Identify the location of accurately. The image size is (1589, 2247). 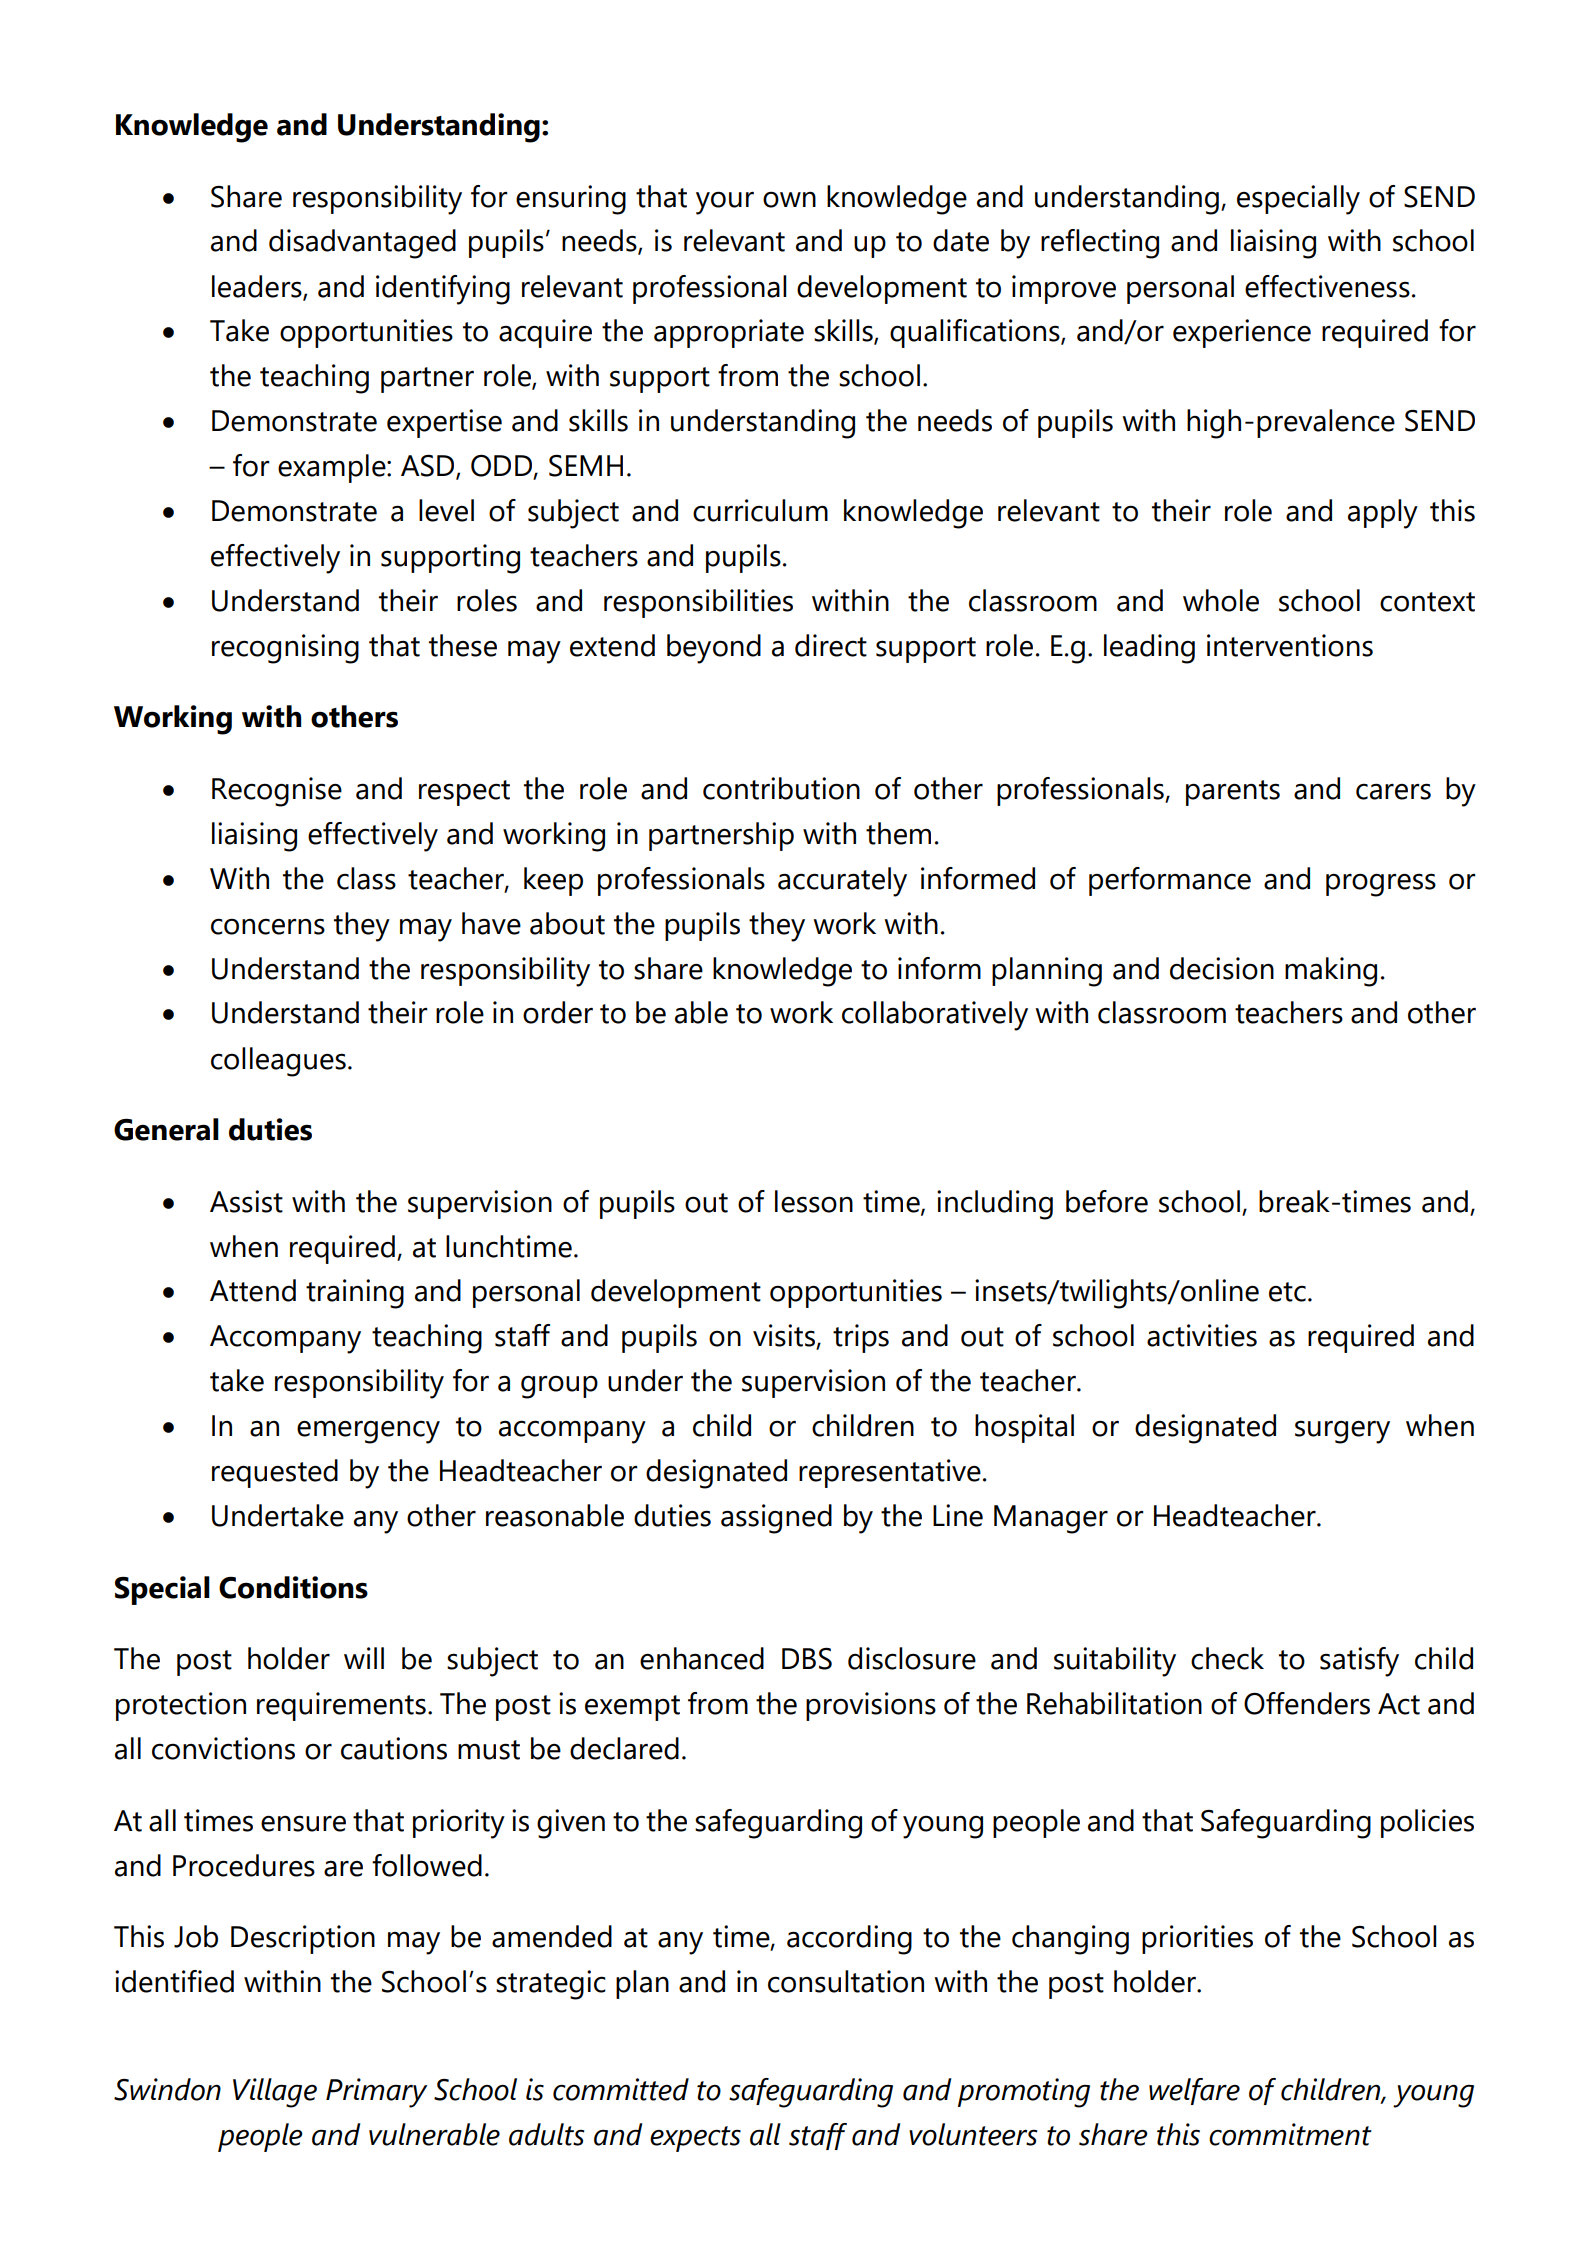
(842, 882).
